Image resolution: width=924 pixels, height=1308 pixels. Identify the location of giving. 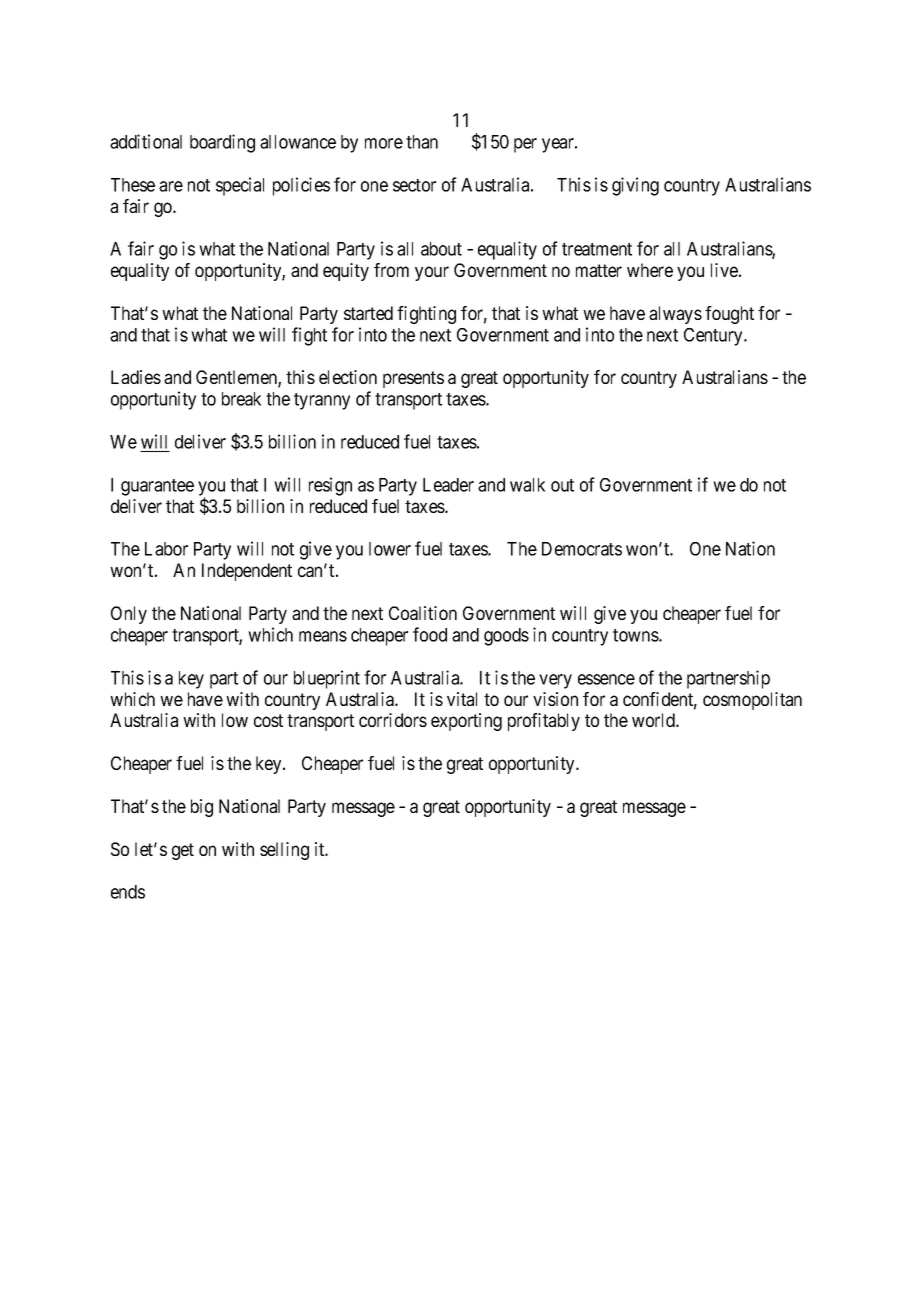
(635, 186).
